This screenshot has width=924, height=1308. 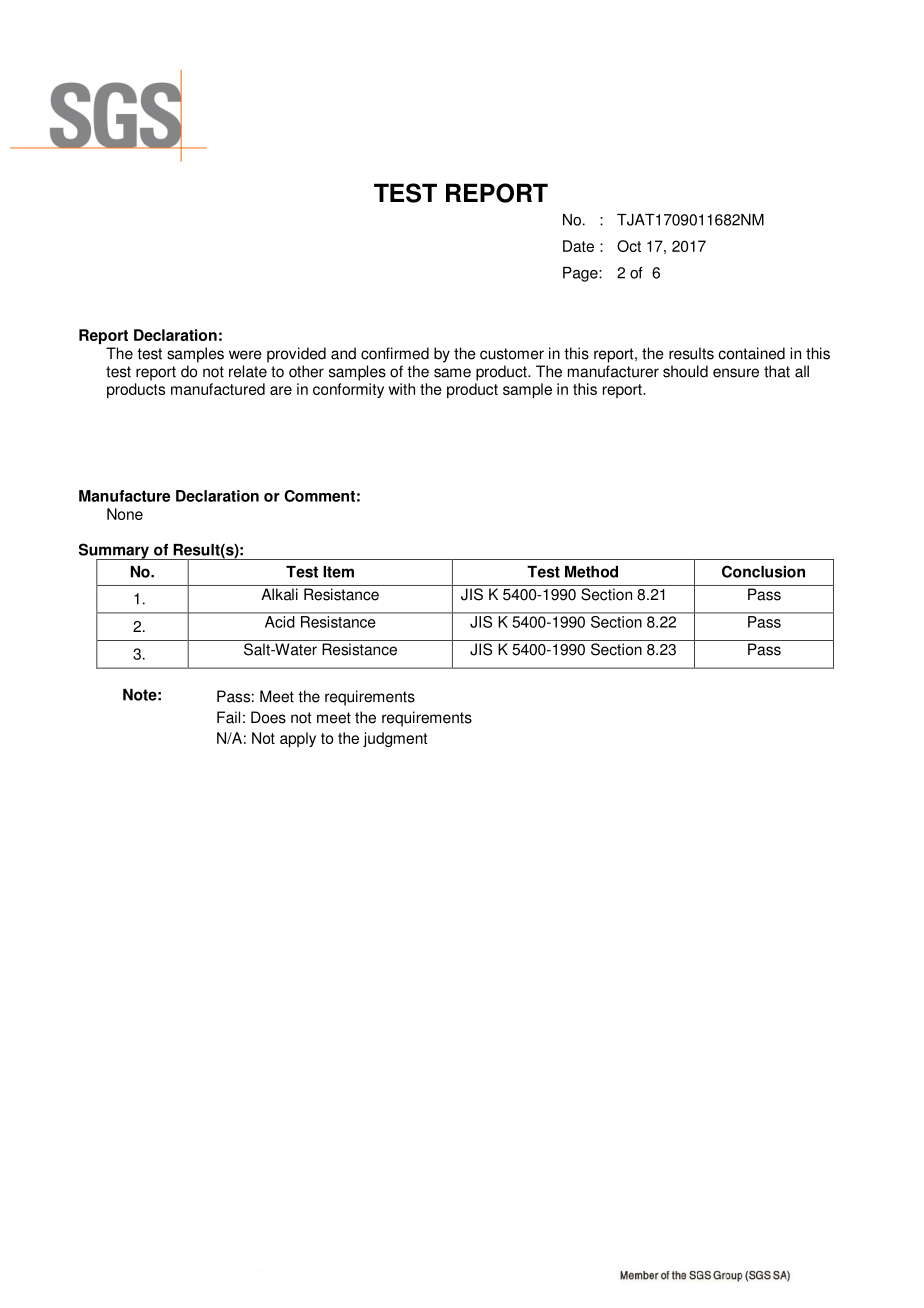 I want to click on Comment, so click(x=319, y=496).
